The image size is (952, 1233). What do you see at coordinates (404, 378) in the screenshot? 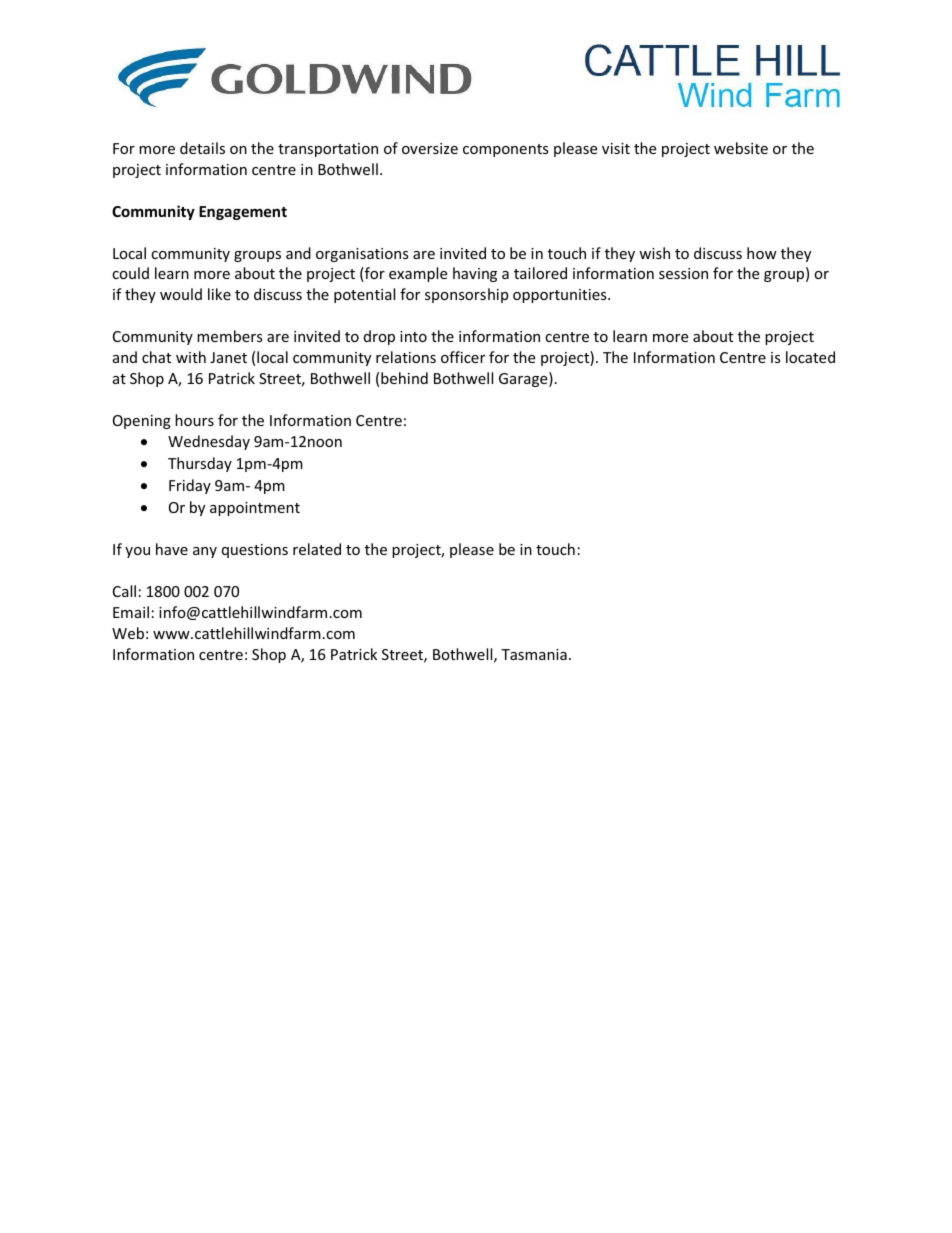
I see `behind` at bounding box center [404, 378].
